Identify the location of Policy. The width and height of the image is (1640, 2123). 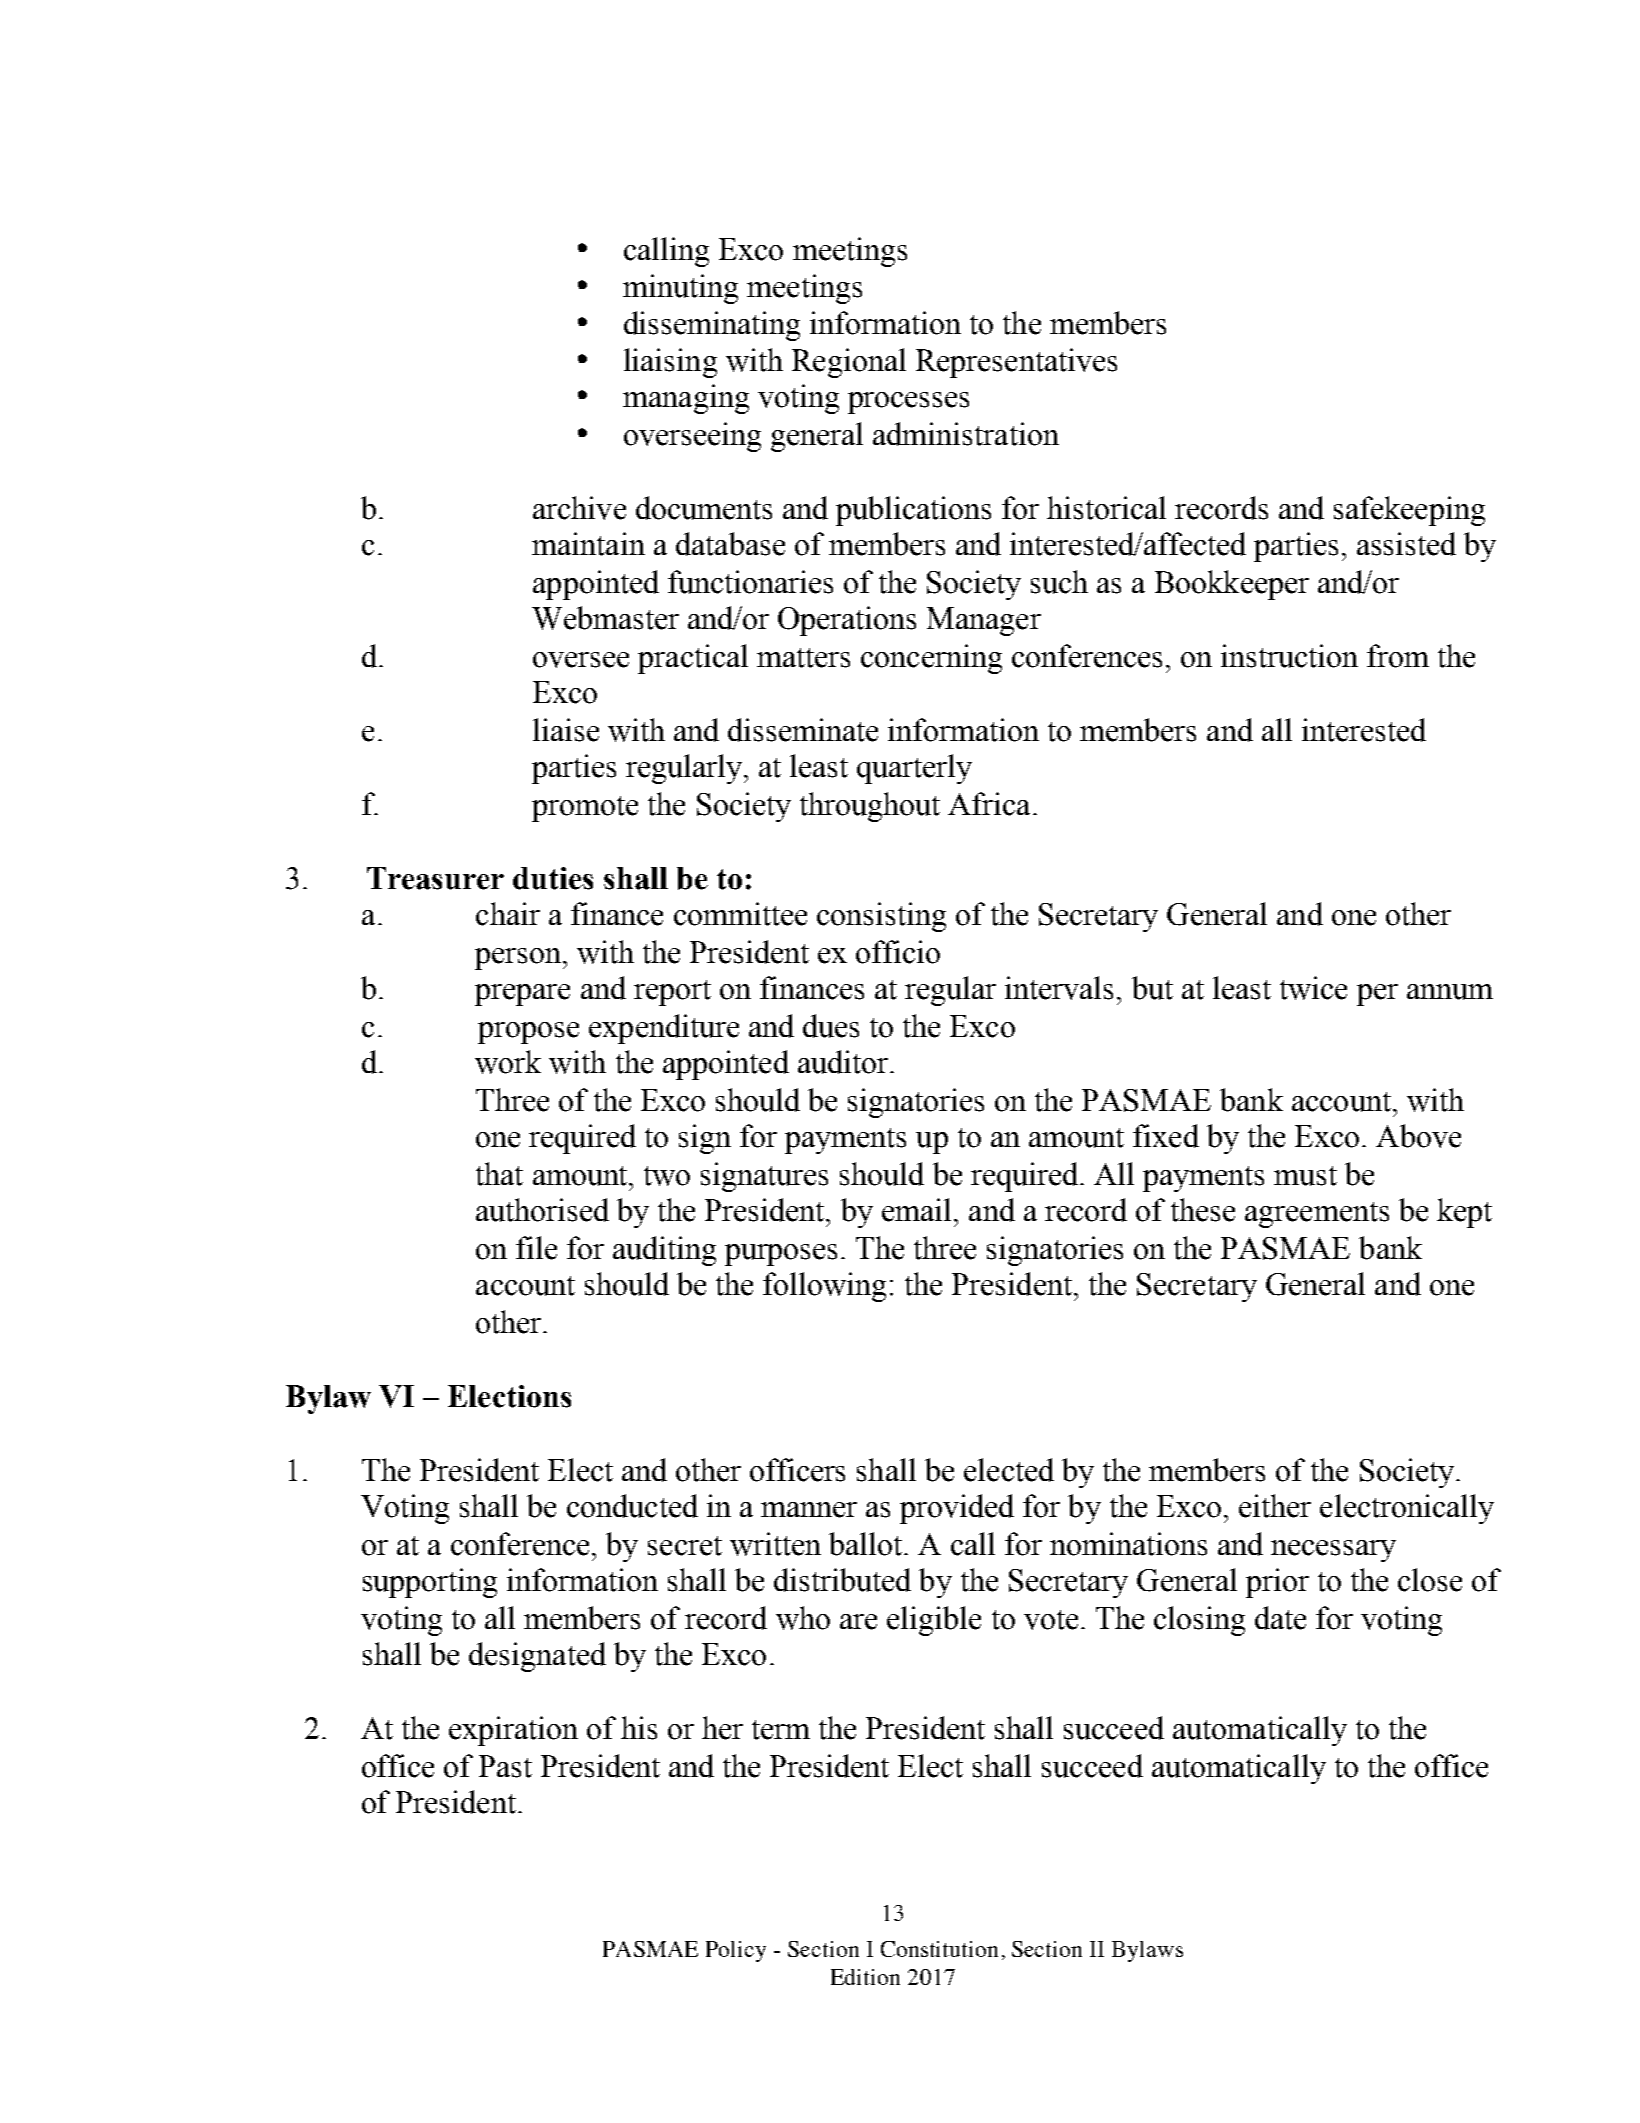
(736, 1951).
